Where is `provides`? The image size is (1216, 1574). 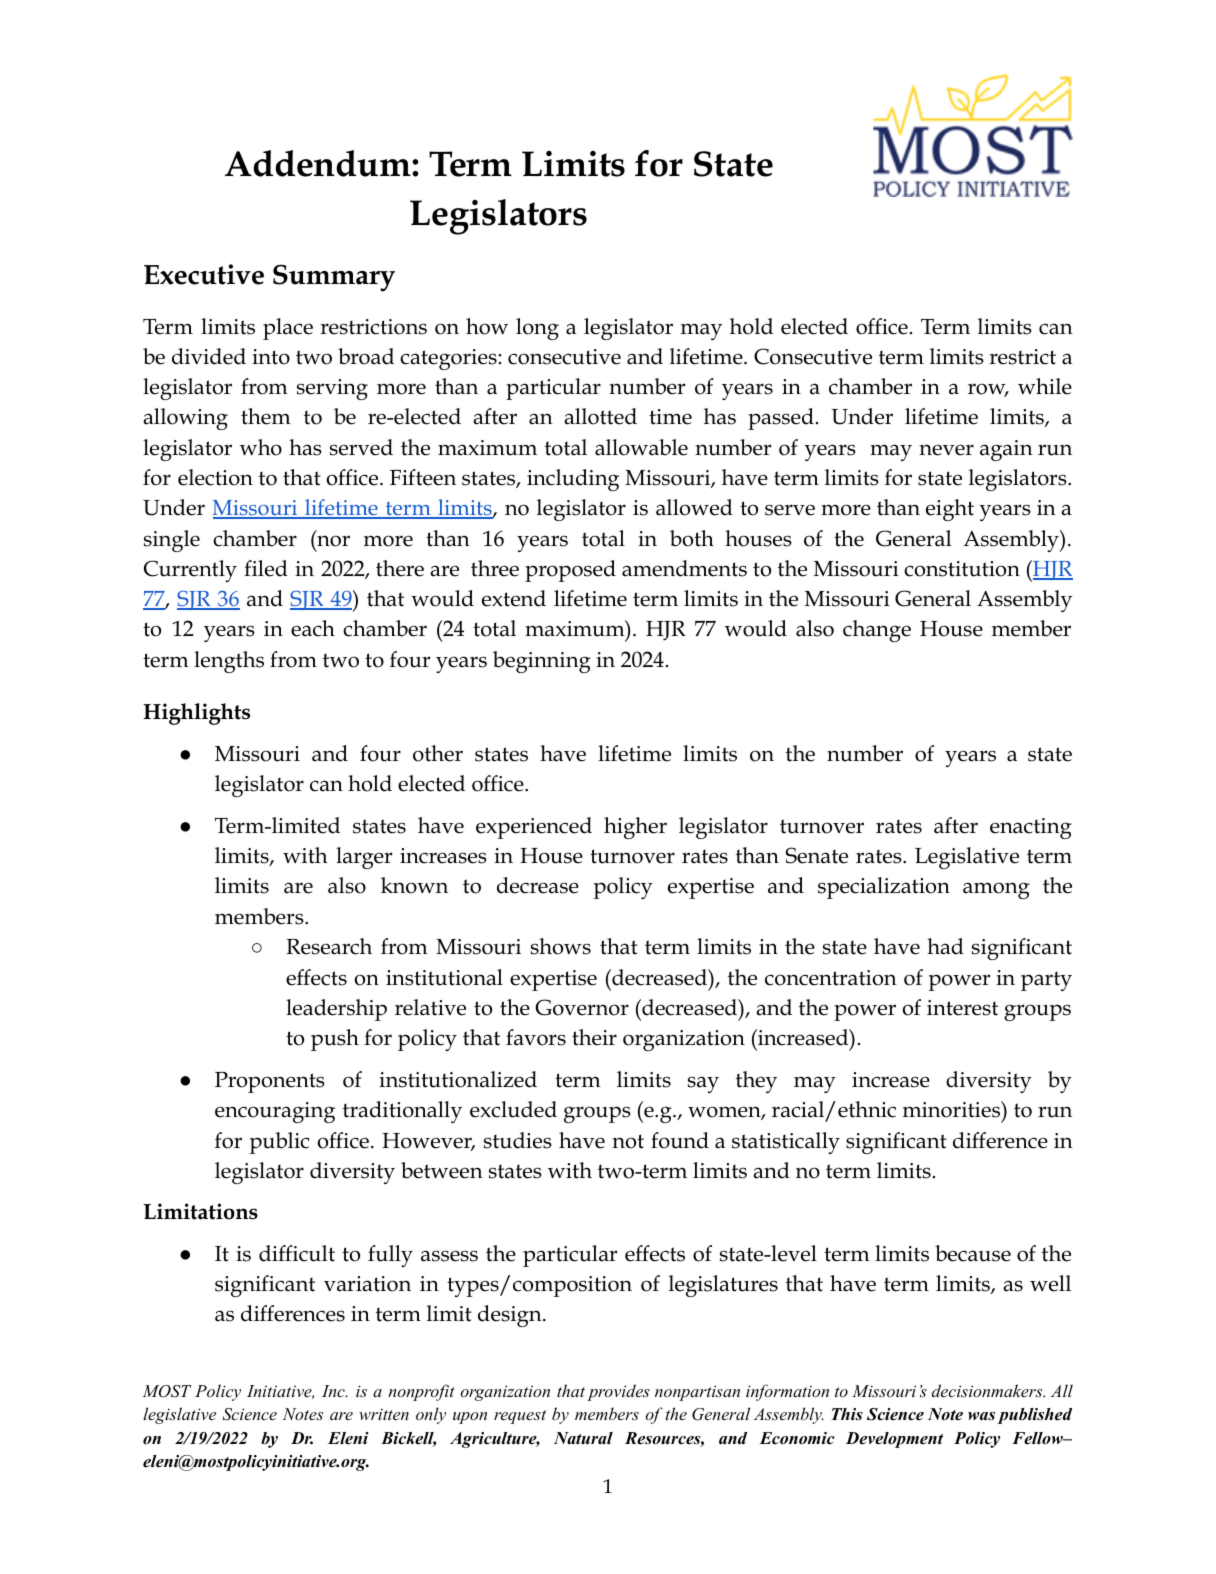 provides is located at coordinates (618, 1392).
